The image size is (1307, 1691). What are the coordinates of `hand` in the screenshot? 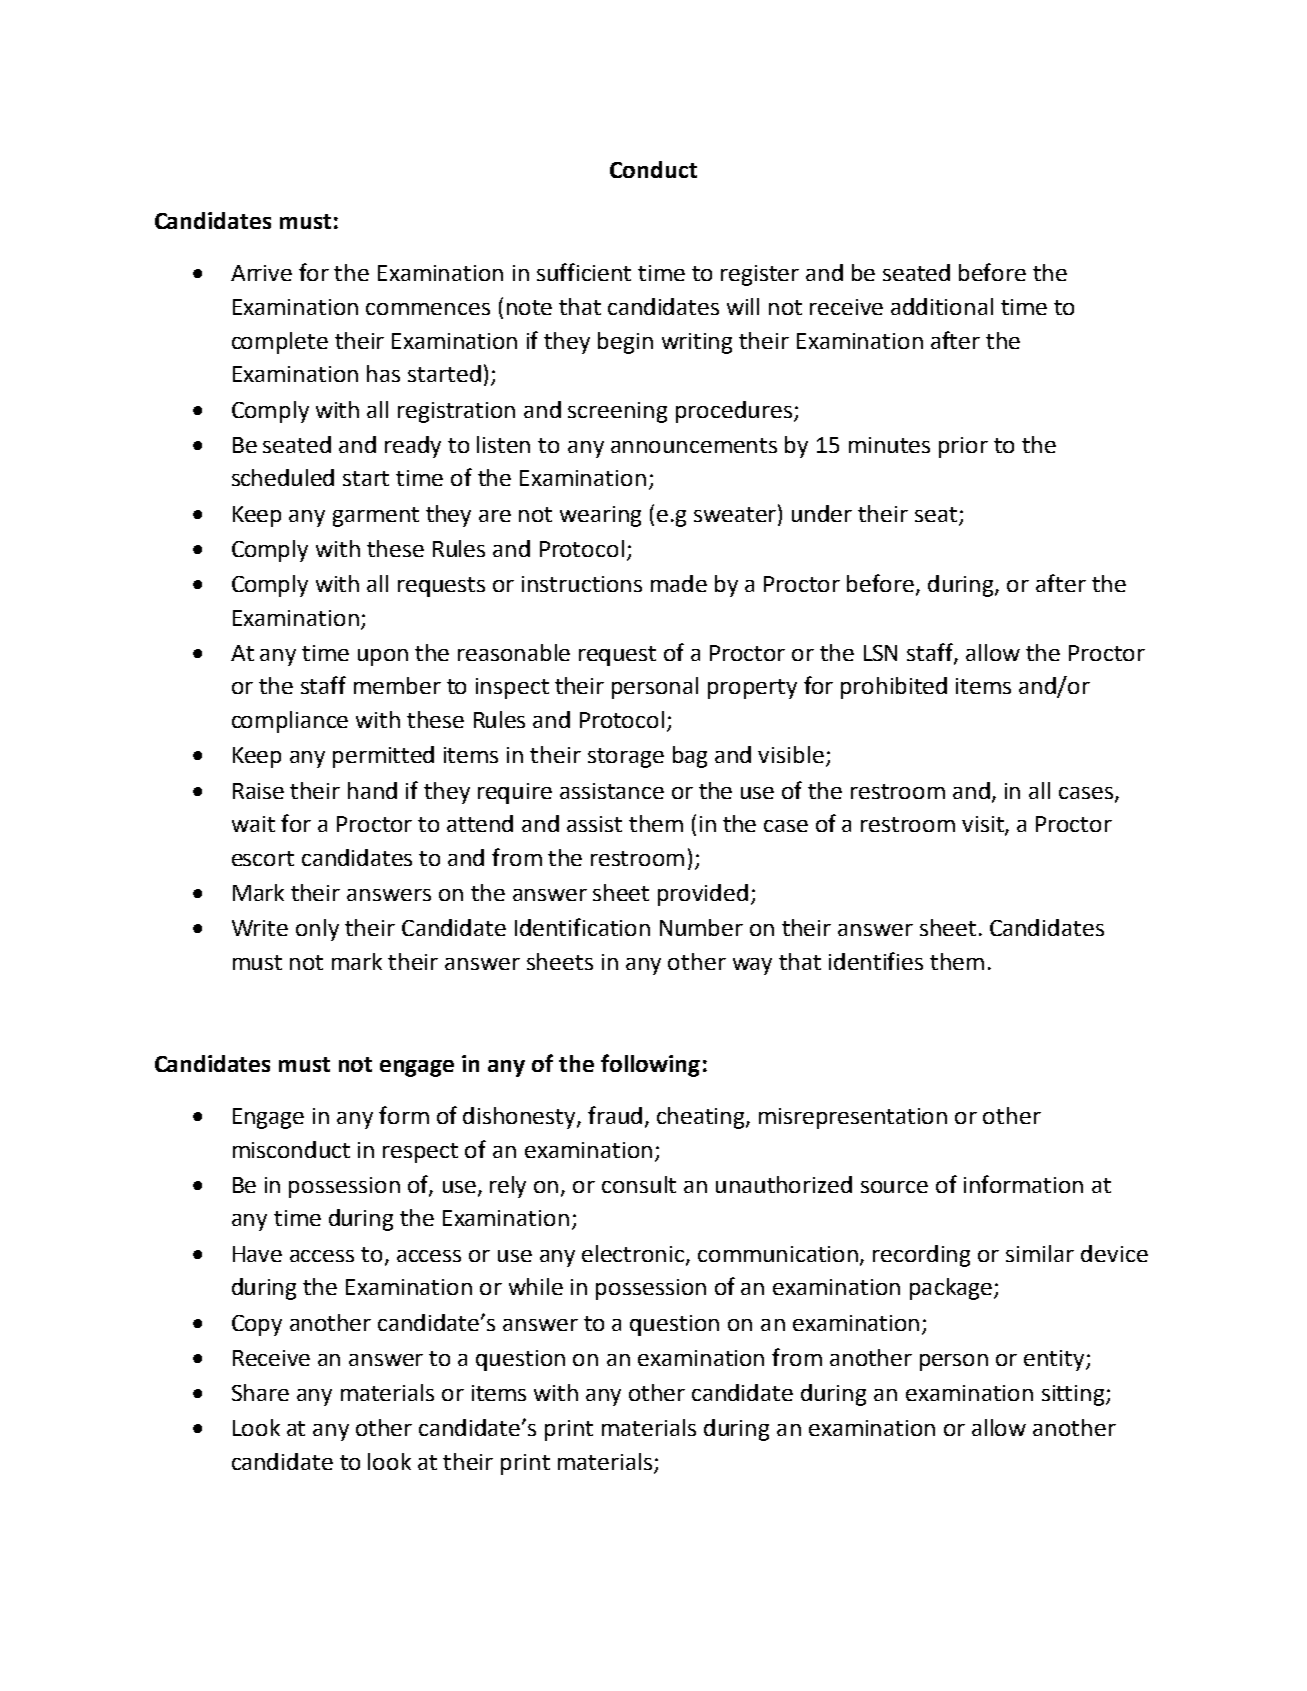 It's located at (372, 790).
